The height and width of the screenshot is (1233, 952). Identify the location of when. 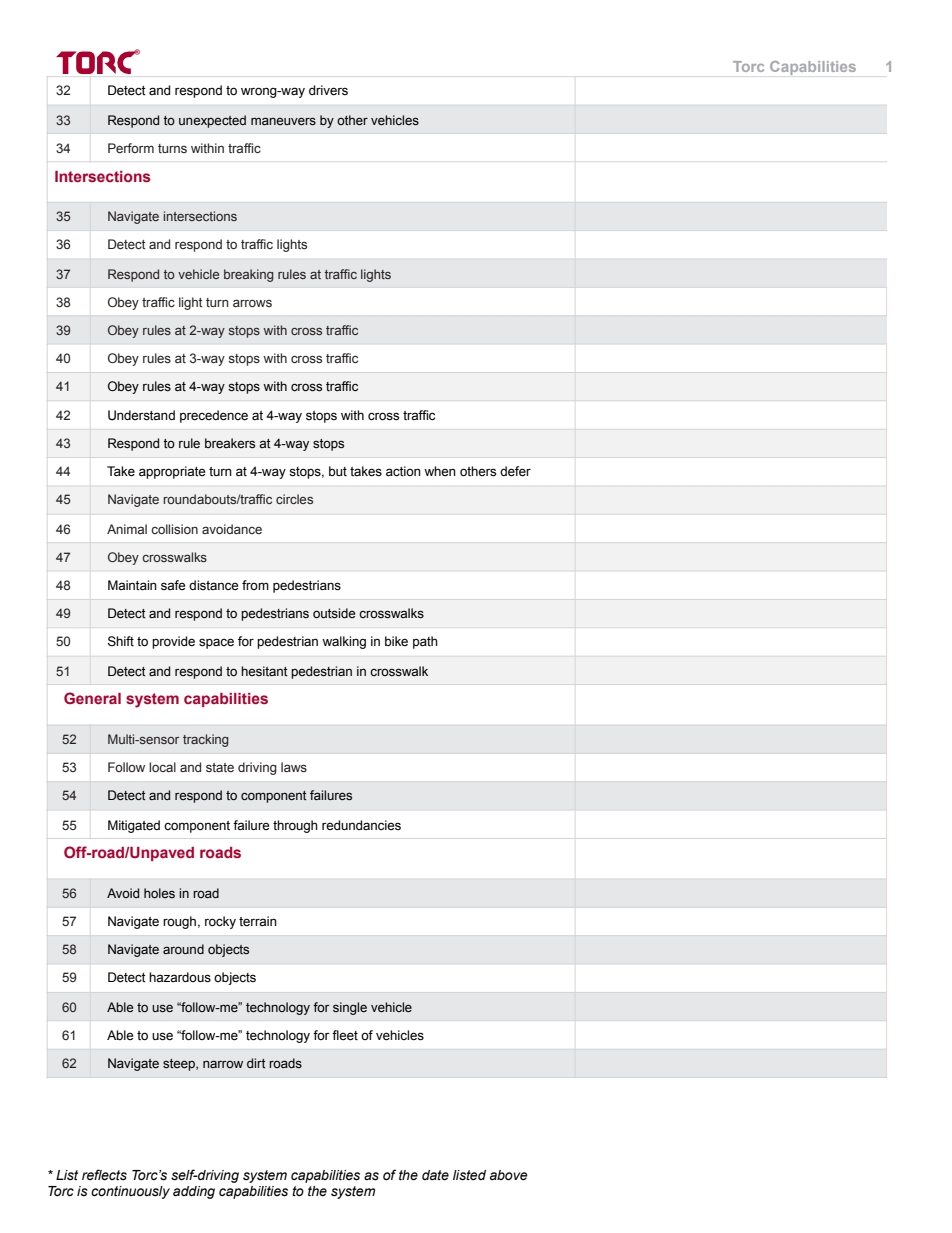
(440, 471).
